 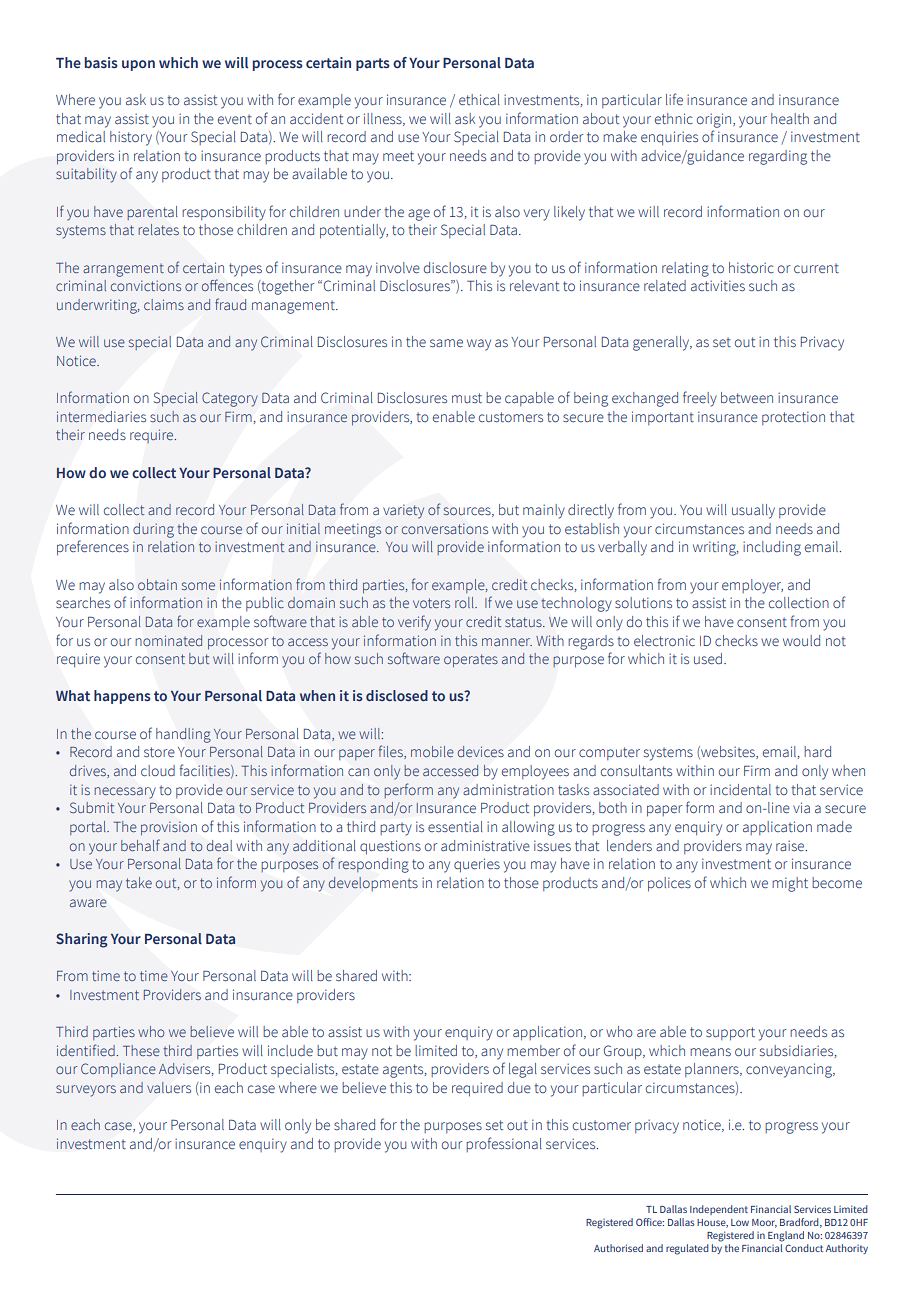 I want to click on operates, so click(x=471, y=661).
